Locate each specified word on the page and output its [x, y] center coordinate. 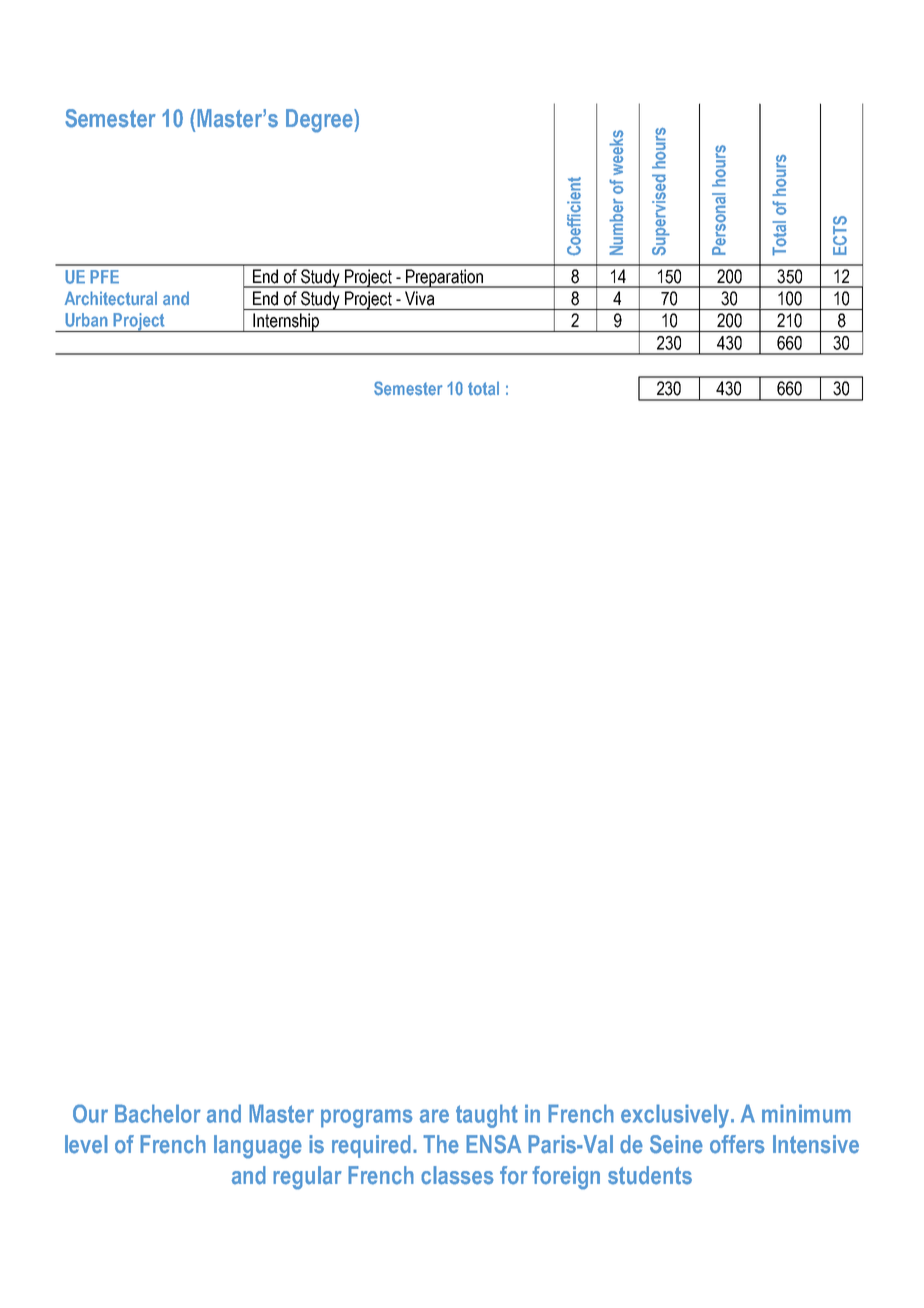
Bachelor [158, 1113]
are [434, 1116]
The [441, 1144]
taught [487, 1116]
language [258, 1147]
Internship [286, 322]
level [86, 1144]
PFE [104, 277]
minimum [806, 1113]
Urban [86, 320]
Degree [320, 121]
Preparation [444, 278]
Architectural [111, 298]
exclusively [676, 1116]
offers [737, 1144]
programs [367, 1118]
